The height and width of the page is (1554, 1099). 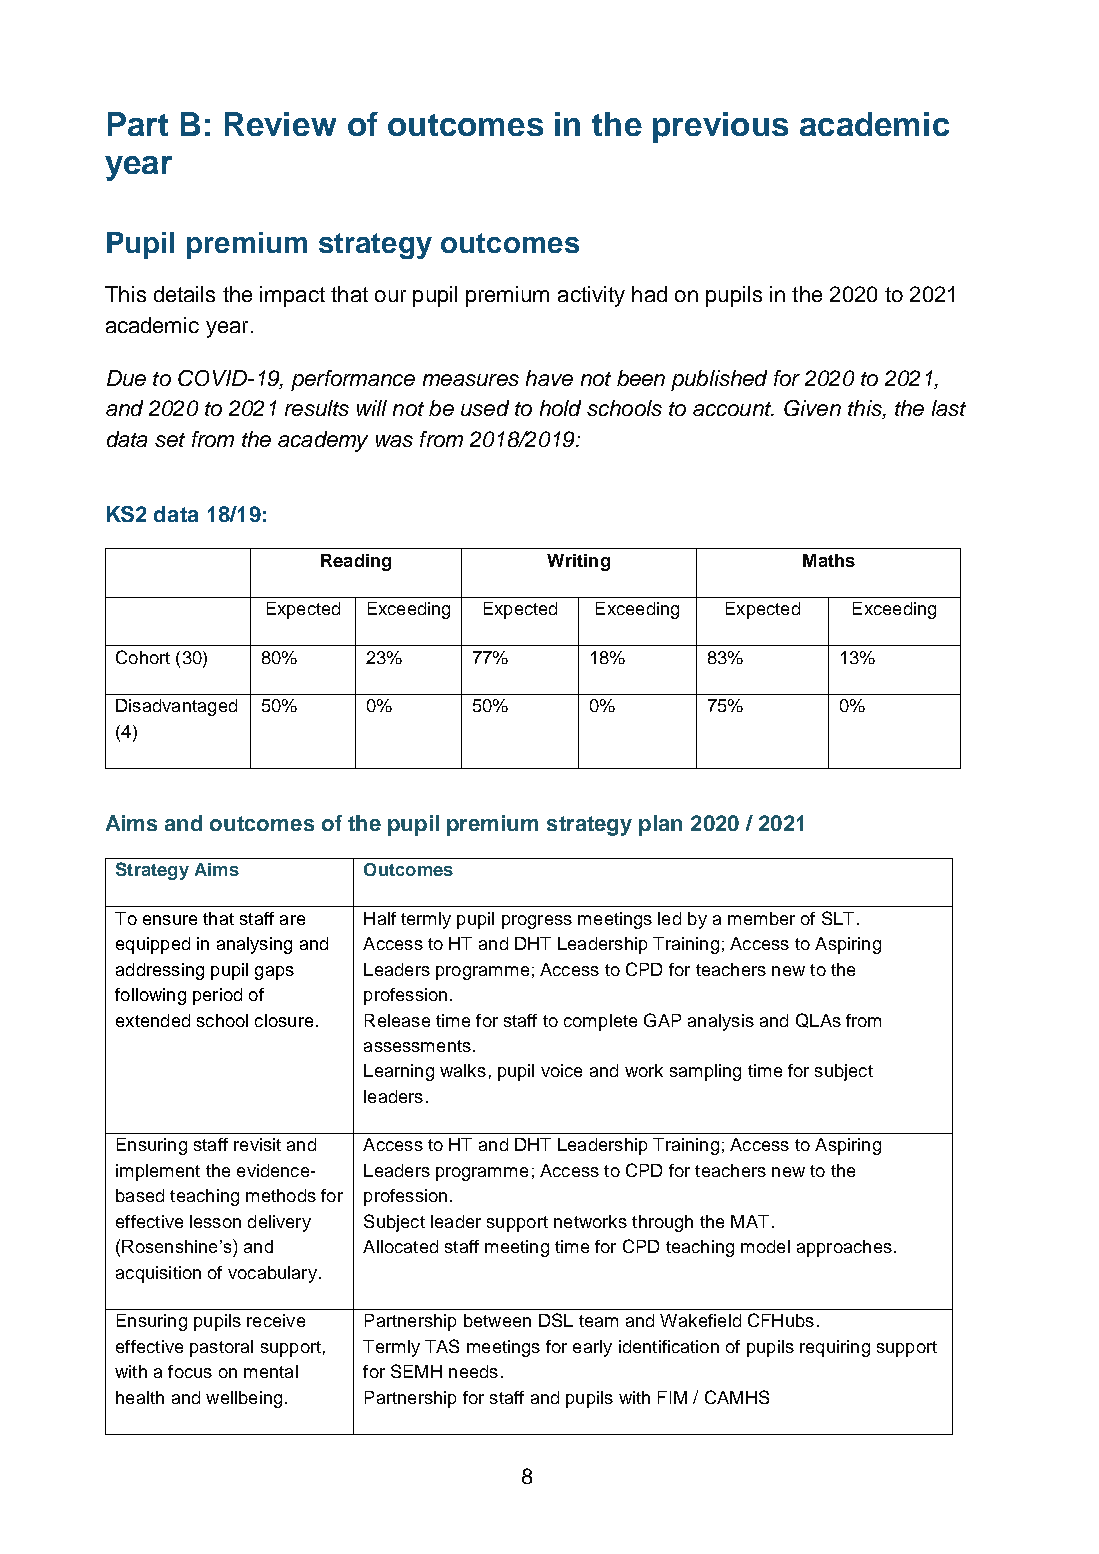 What do you see at coordinates (720, 127) in the page?
I see `previous` at bounding box center [720, 127].
